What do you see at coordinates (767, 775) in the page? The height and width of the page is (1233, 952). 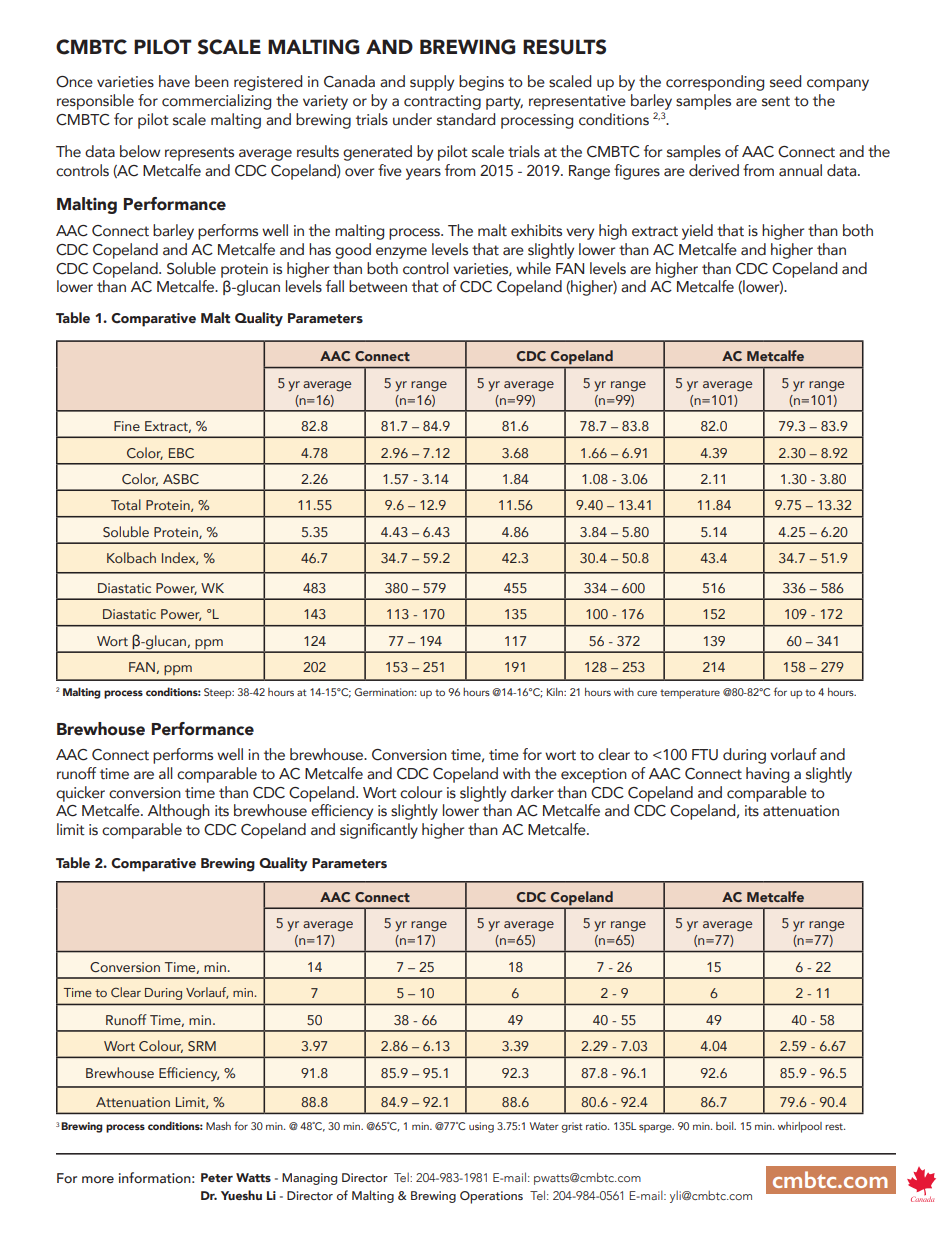 I see `having` at bounding box center [767, 775].
